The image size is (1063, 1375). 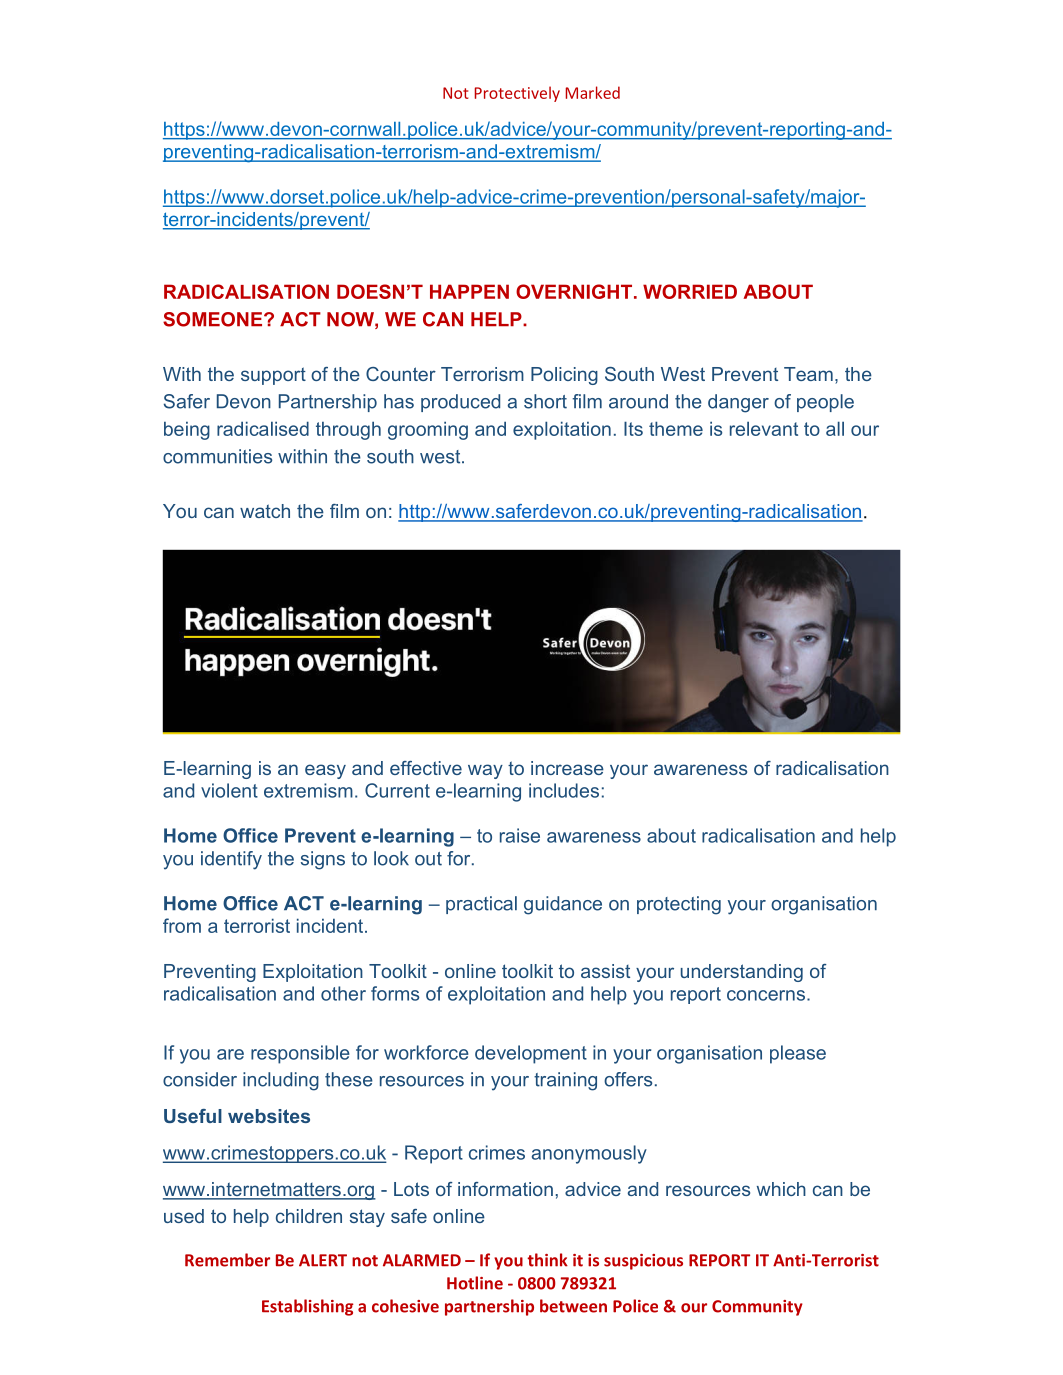 I want to click on understanding, so click(x=742, y=973).
